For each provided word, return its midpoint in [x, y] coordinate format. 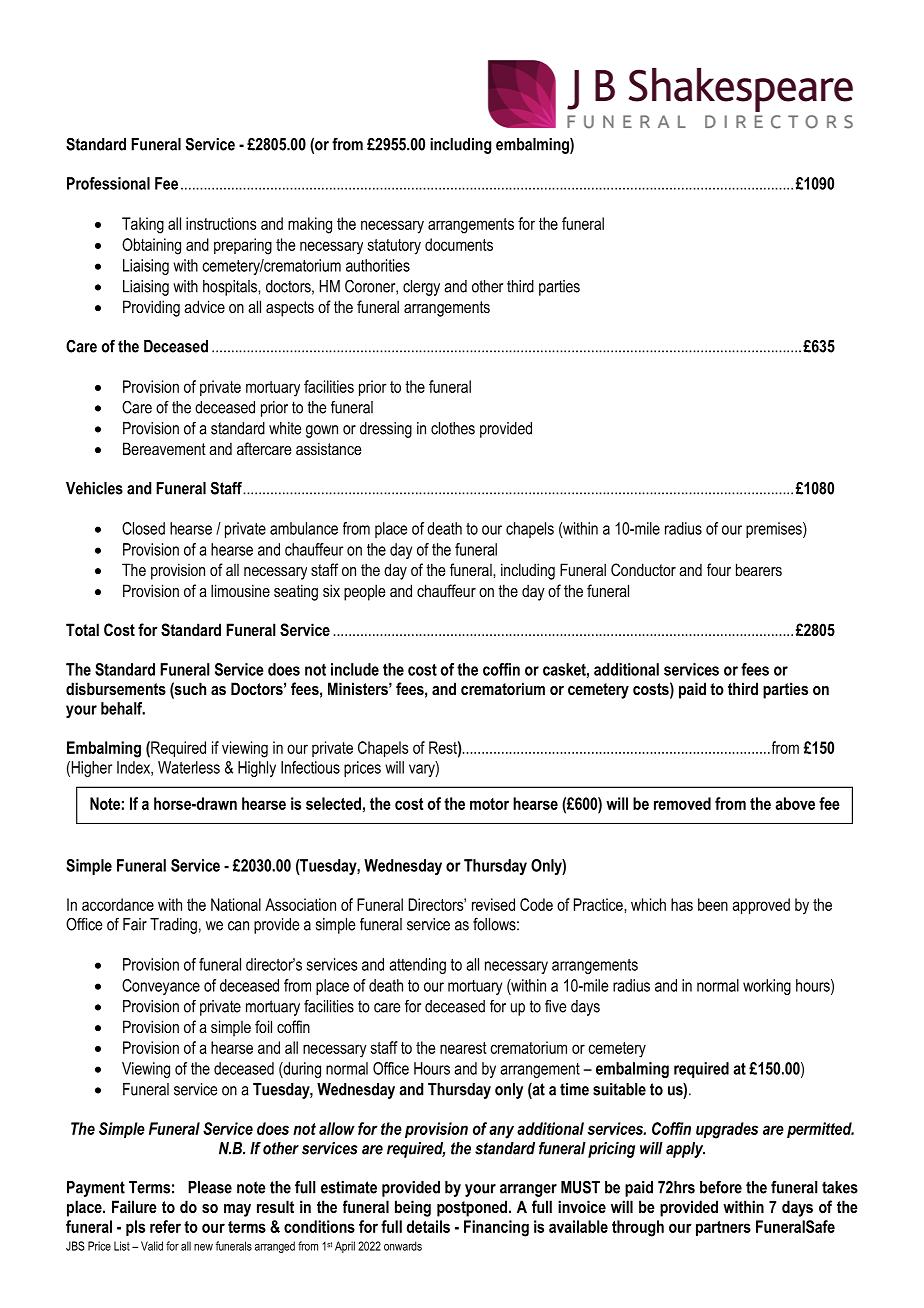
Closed [143, 528]
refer [165, 1226]
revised [493, 904]
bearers [759, 569]
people [364, 592]
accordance [118, 904]
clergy [421, 288]
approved [761, 906]
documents [459, 244]
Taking [143, 225]
